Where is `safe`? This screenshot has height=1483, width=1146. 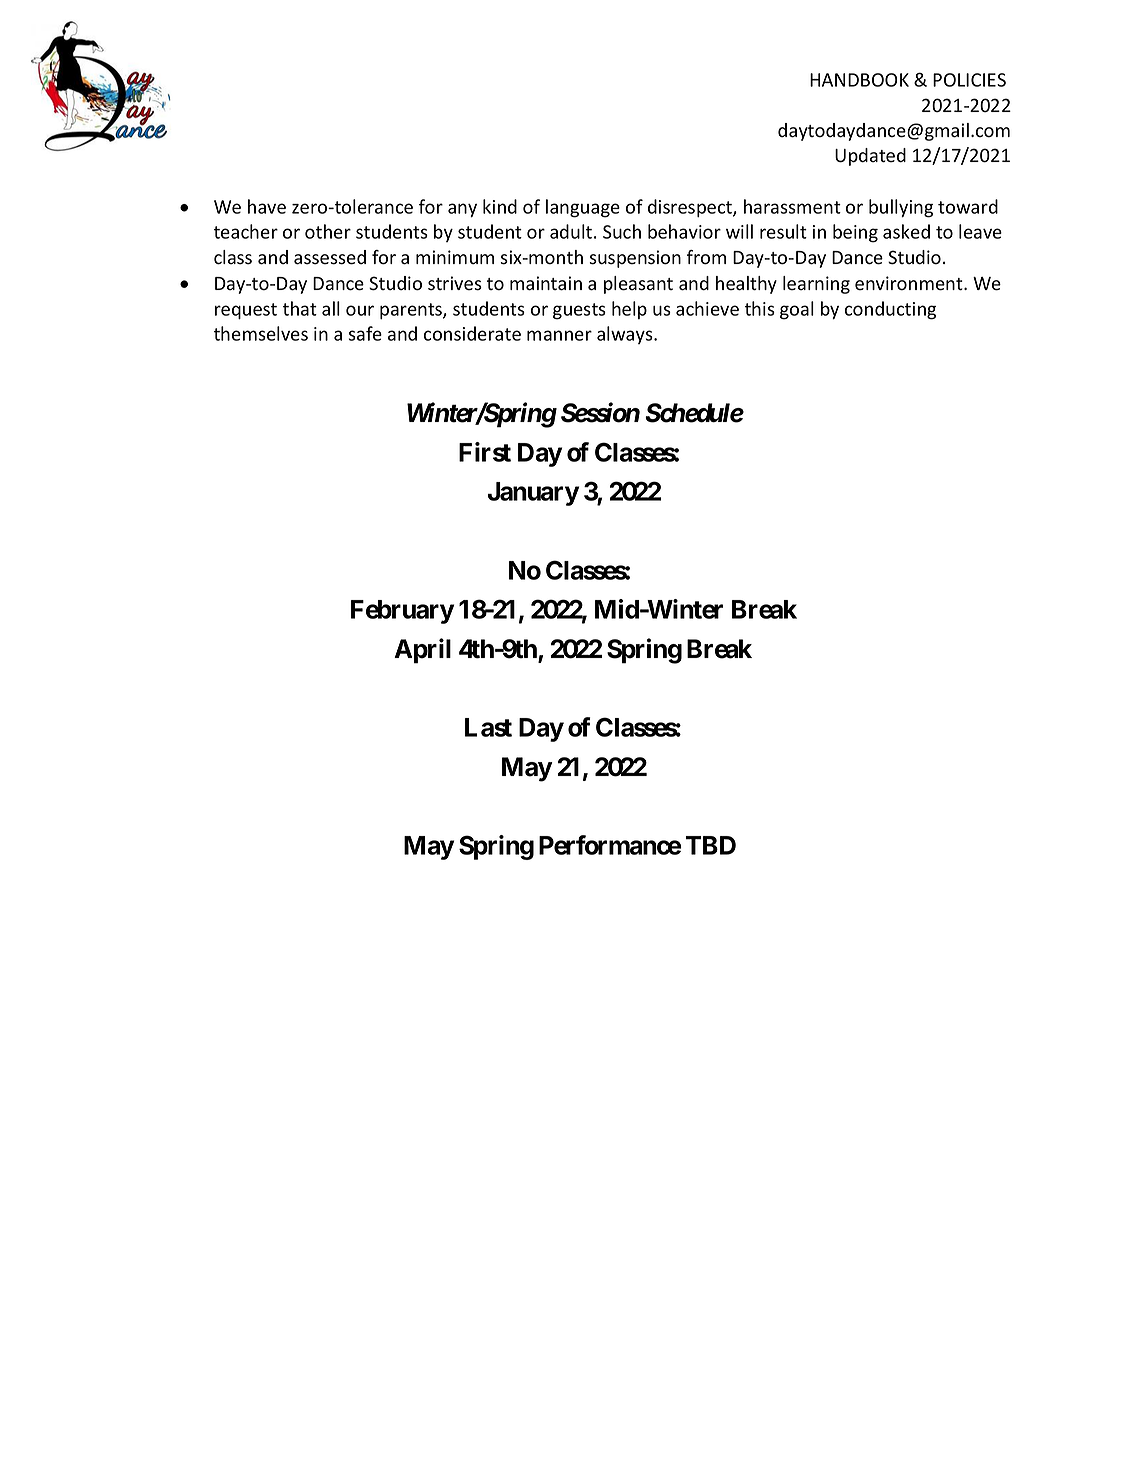
safe is located at coordinates (365, 333).
